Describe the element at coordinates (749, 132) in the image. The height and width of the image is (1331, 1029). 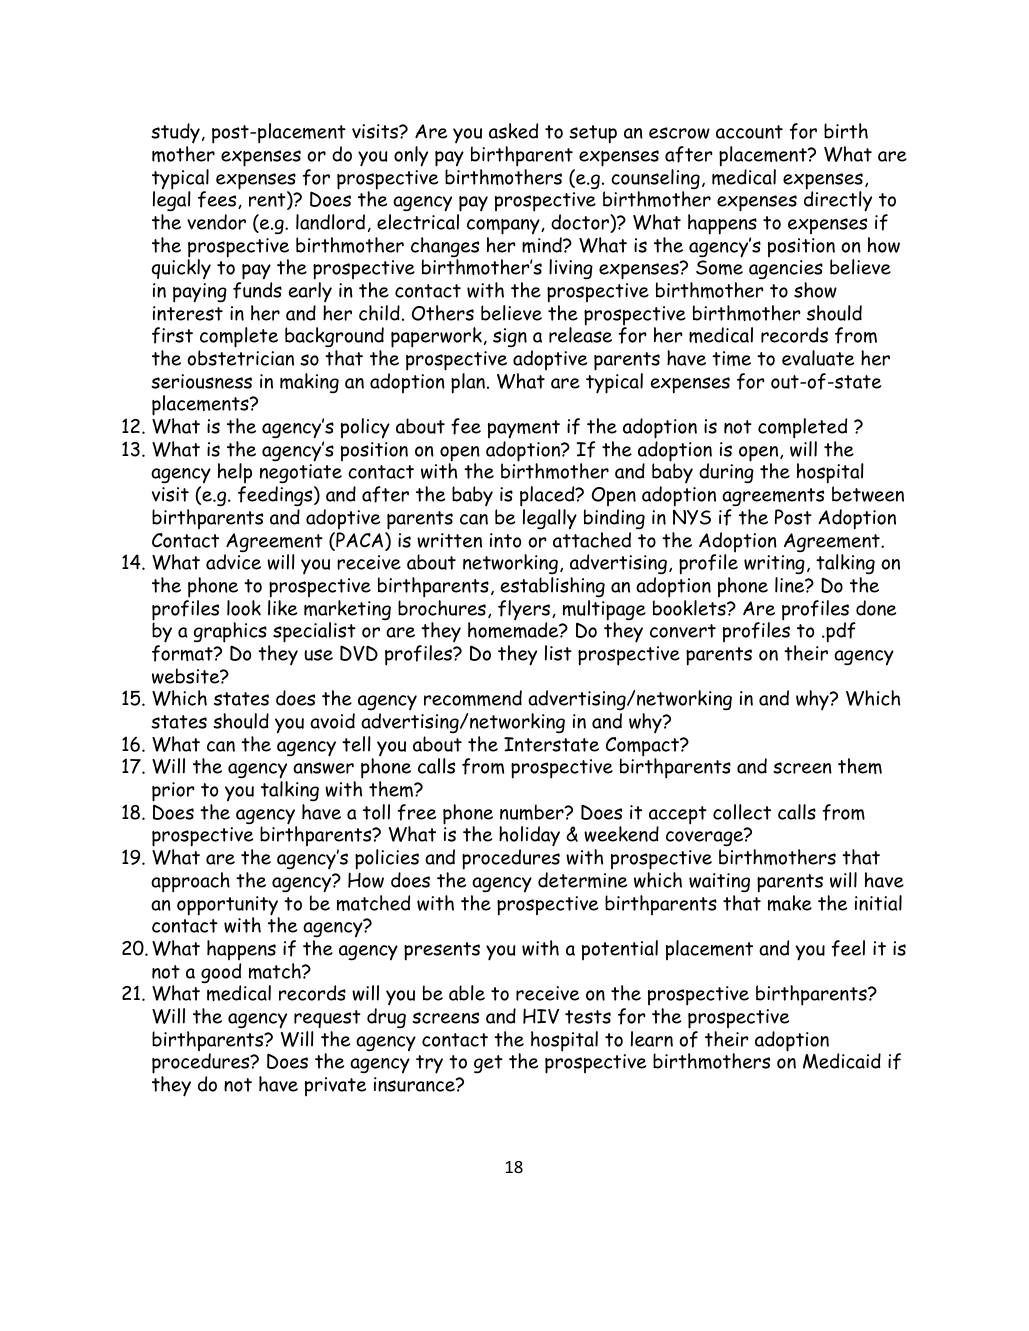
I see `account` at that location.
